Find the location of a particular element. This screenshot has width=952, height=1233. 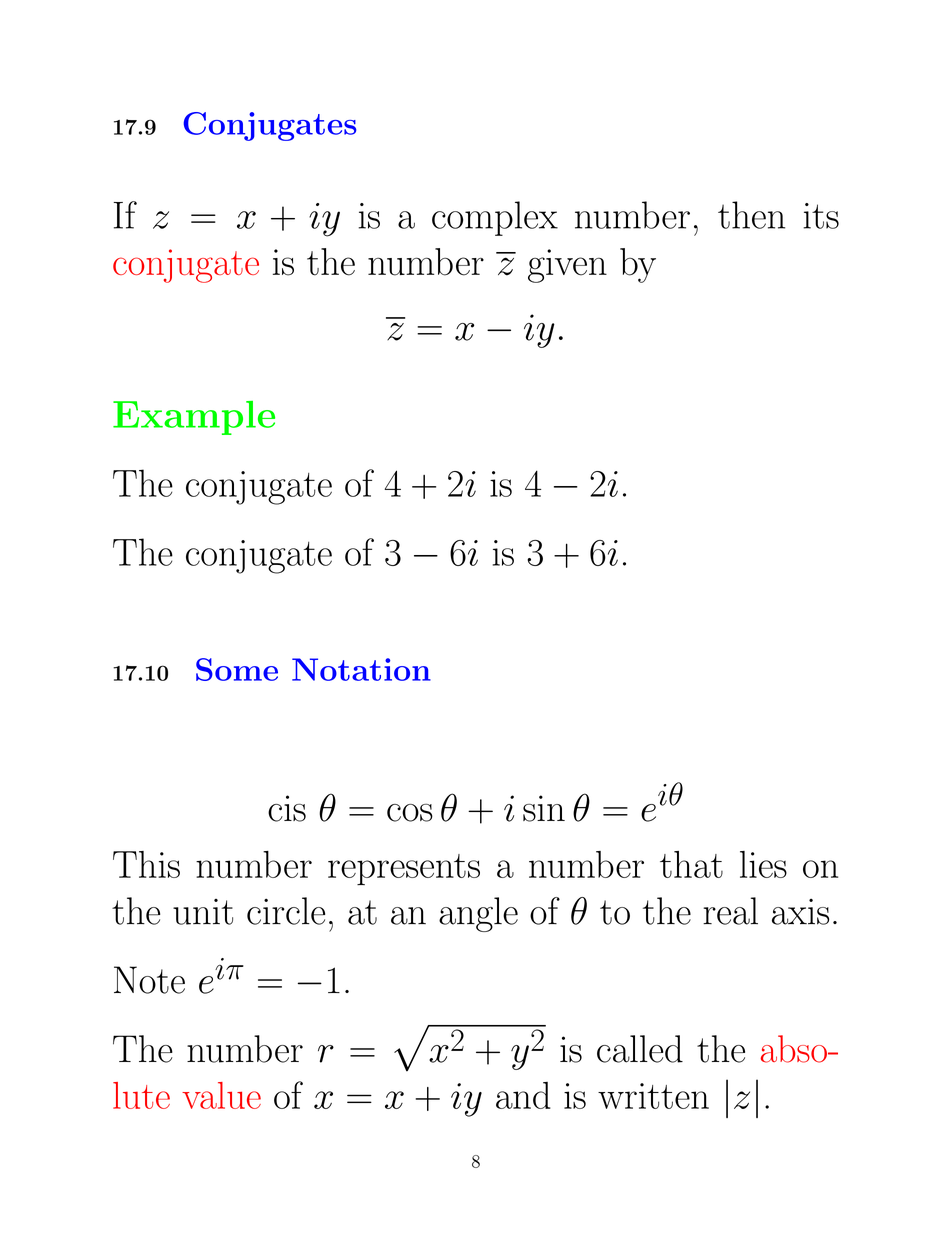

lies is located at coordinates (763, 864).
